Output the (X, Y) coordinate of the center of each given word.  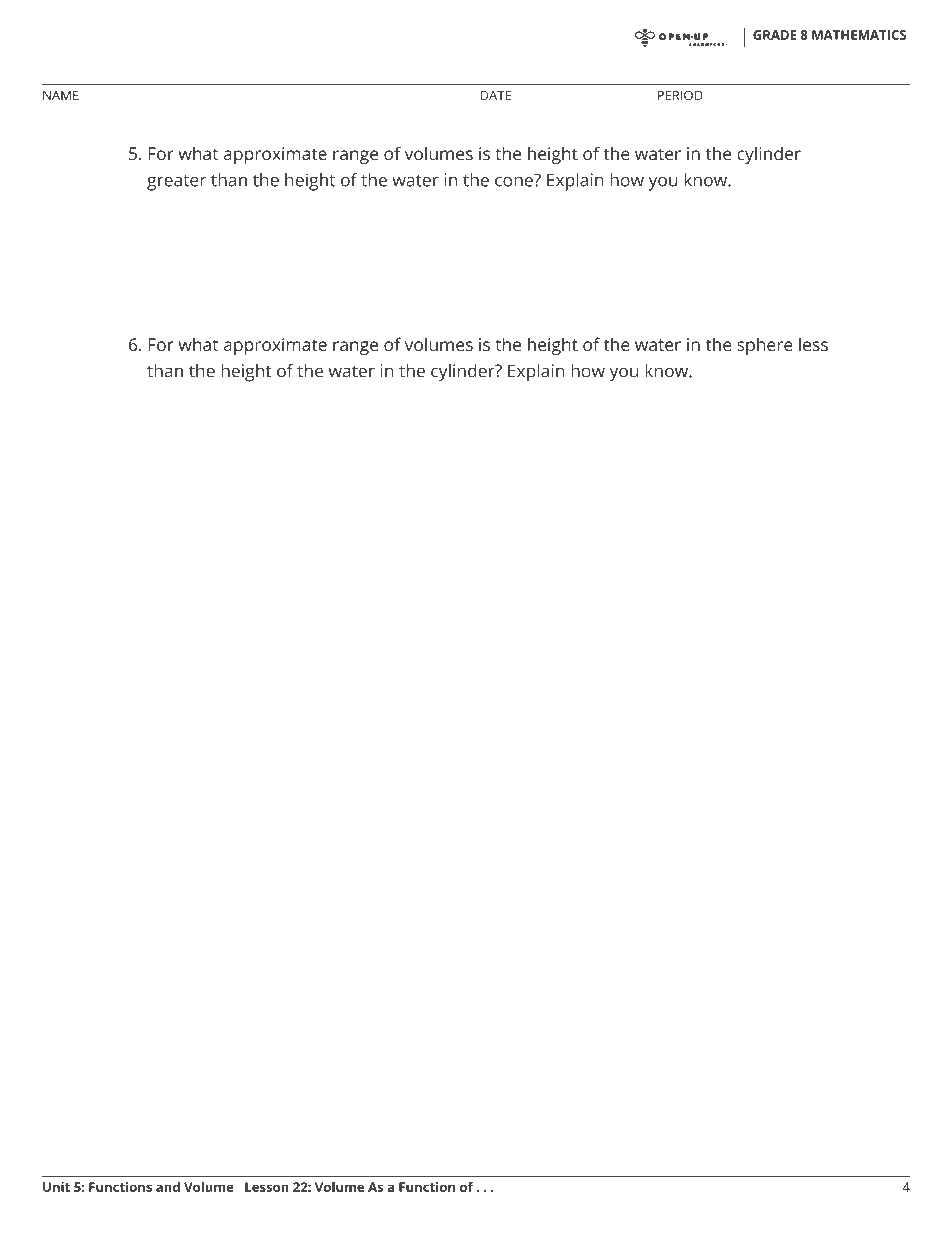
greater (176, 183)
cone (515, 180)
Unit (56, 1187)
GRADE (774, 35)
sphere (765, 346)
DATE (495, 95)
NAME (61, 95)
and (168, 1187)
